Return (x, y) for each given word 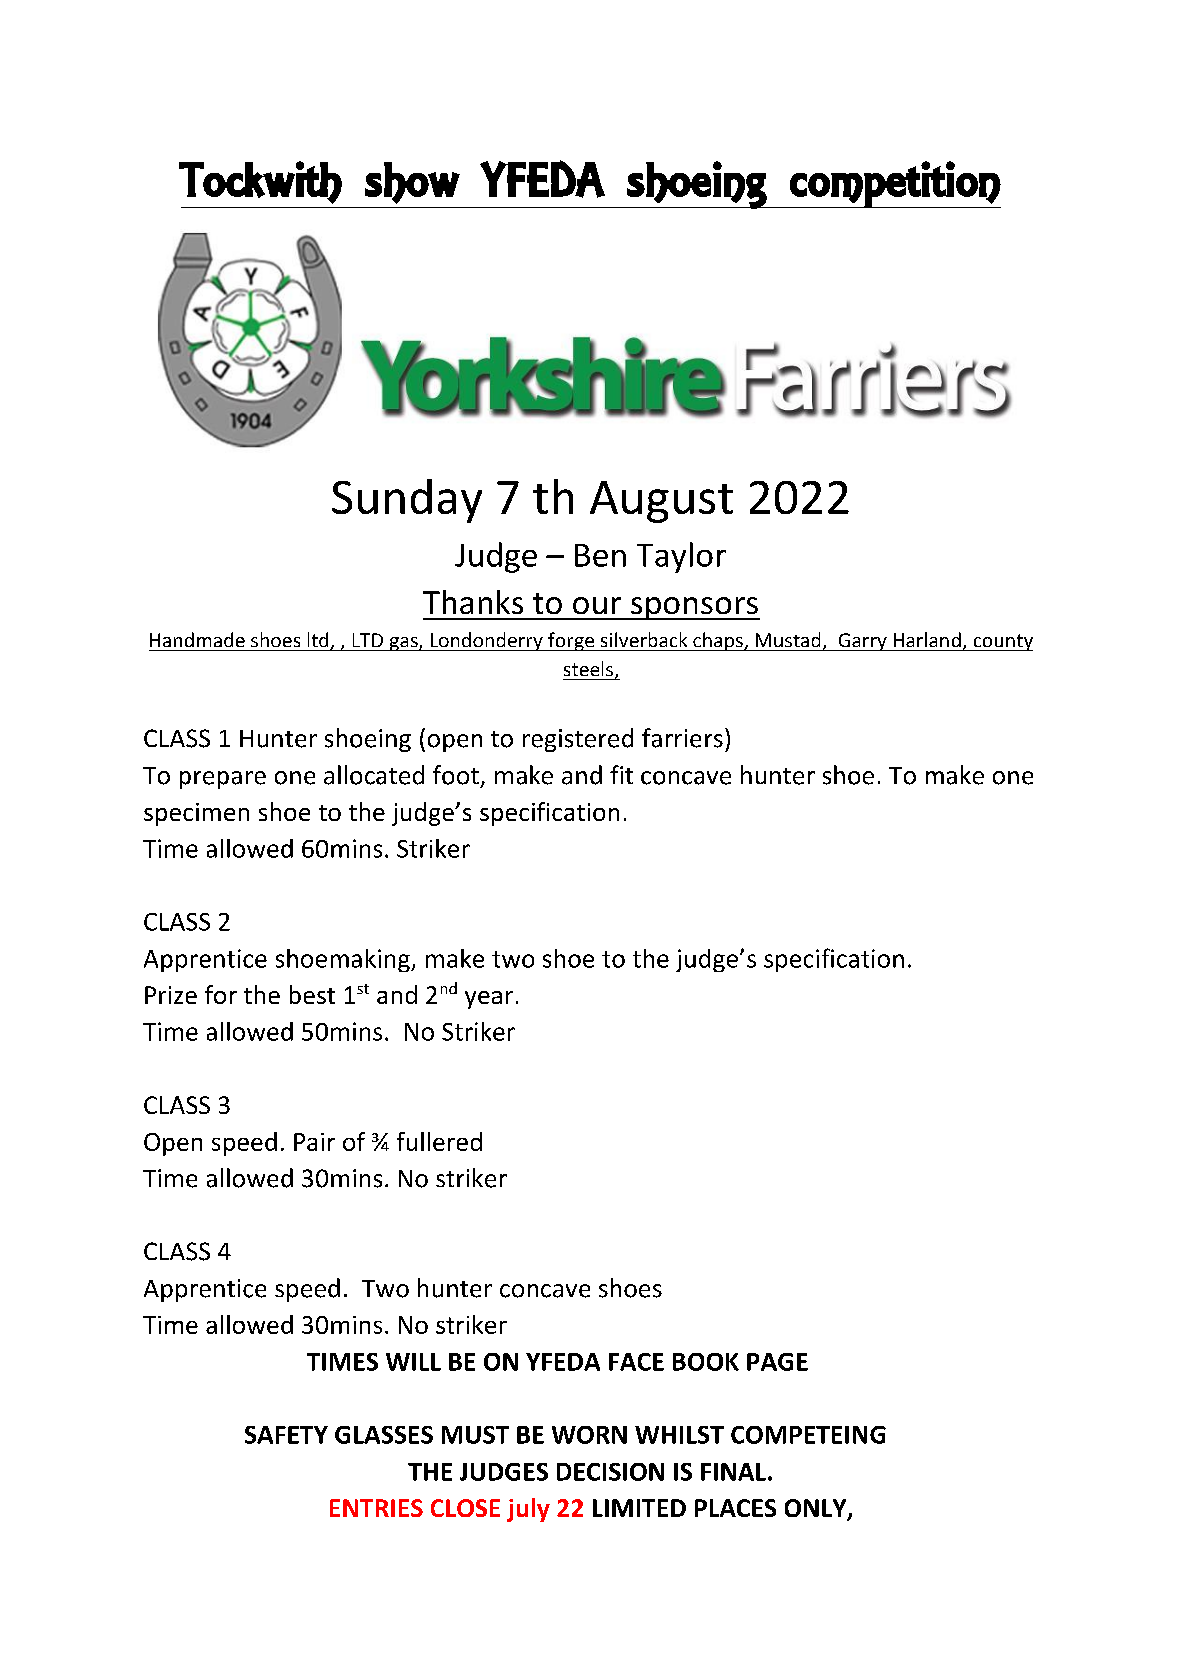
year (489, 1000)
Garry (862, 642)
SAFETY (286, 1435)
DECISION (610, 1472)
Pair (314, 1142)
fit (621, 774)
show (412, 183)
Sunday (407, 501)
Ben (600, 555)
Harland (927, 639)
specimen (196, 814)
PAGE (777, 1362)
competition (894, 184)
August (661, 502)
